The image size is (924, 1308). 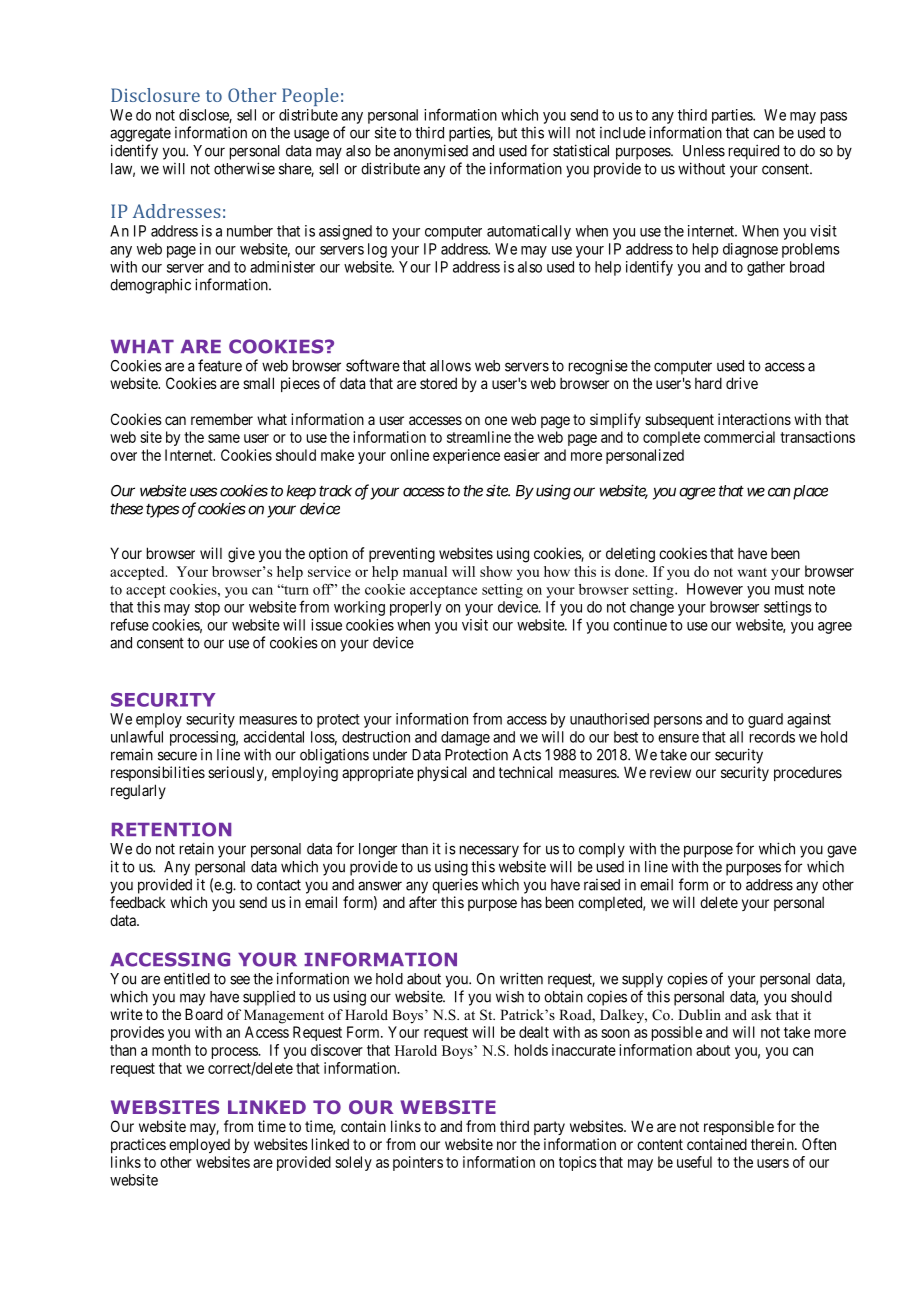 I want to click on stop, so click(x=207, y=609).
